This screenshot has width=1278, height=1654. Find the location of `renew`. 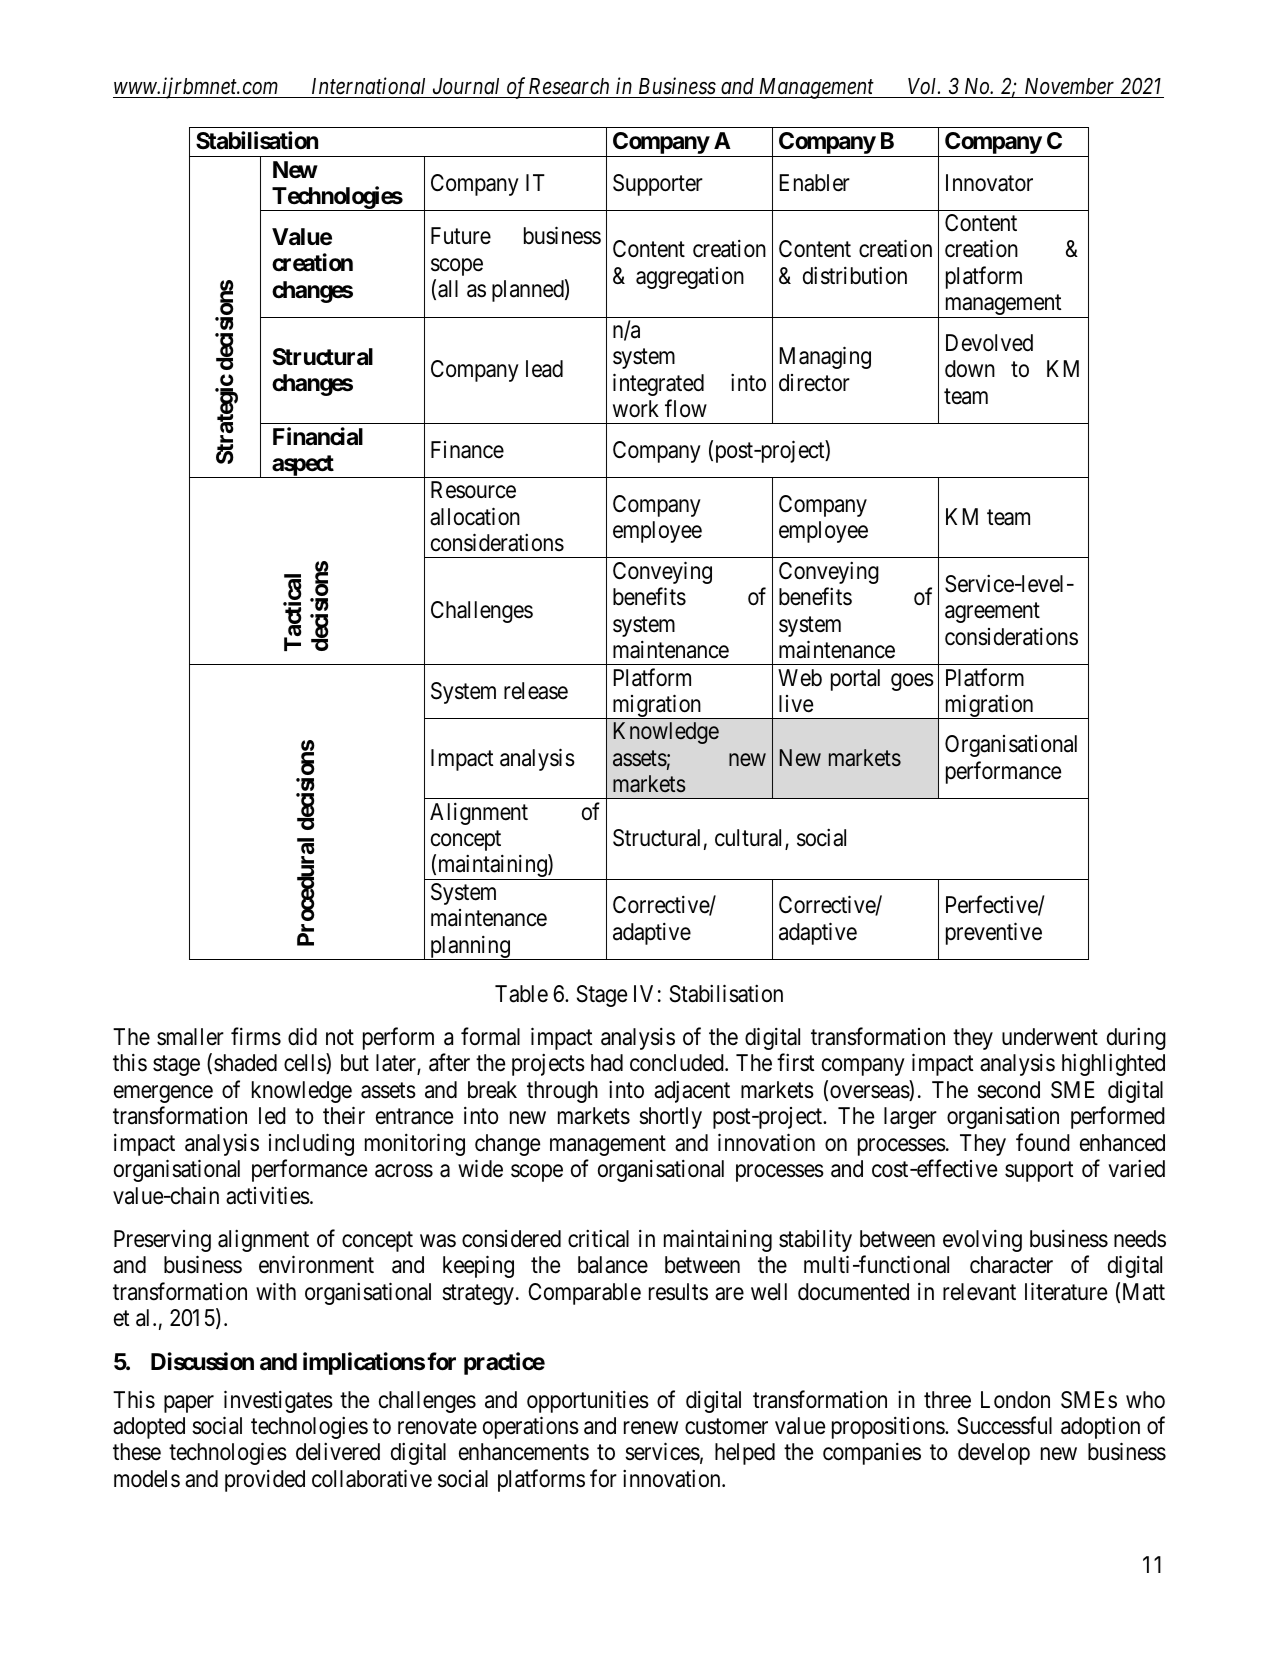

renew is located at coordinates (651, 1428).
